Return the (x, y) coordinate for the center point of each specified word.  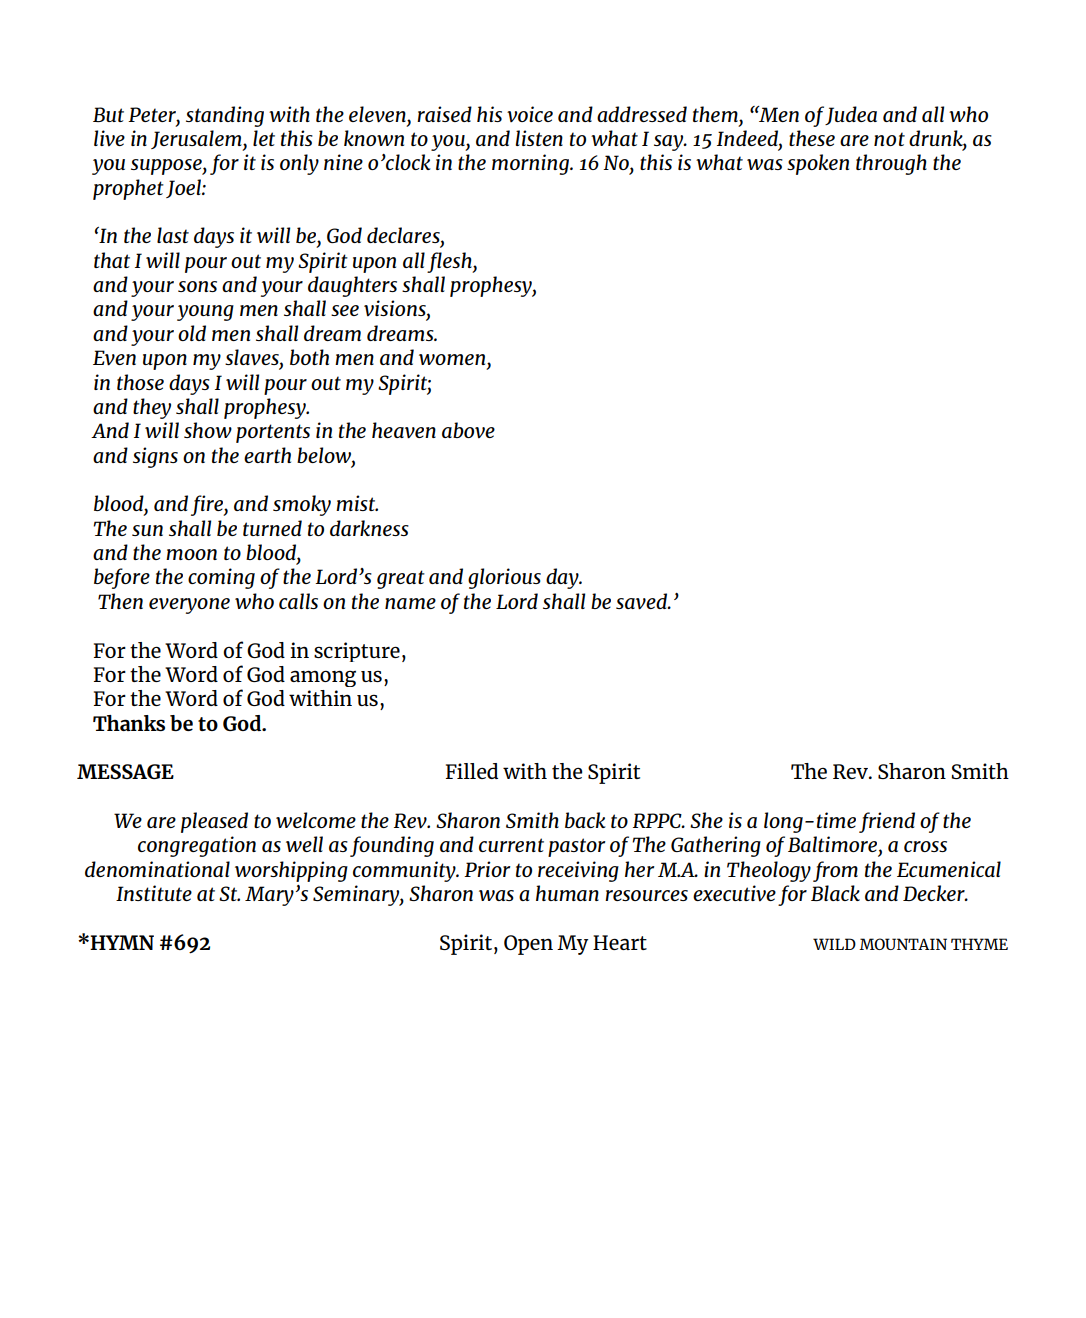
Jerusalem (197, 140)
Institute (154, 893)
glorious (504, 578)
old (192, 333)
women (453, 359)
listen (539, 138)
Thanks (129, 723)
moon (191, 554)
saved (643, 601)
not (889, 139)
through (891, 164)
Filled (472, 771)
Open (528, 945)
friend (887, 822)
